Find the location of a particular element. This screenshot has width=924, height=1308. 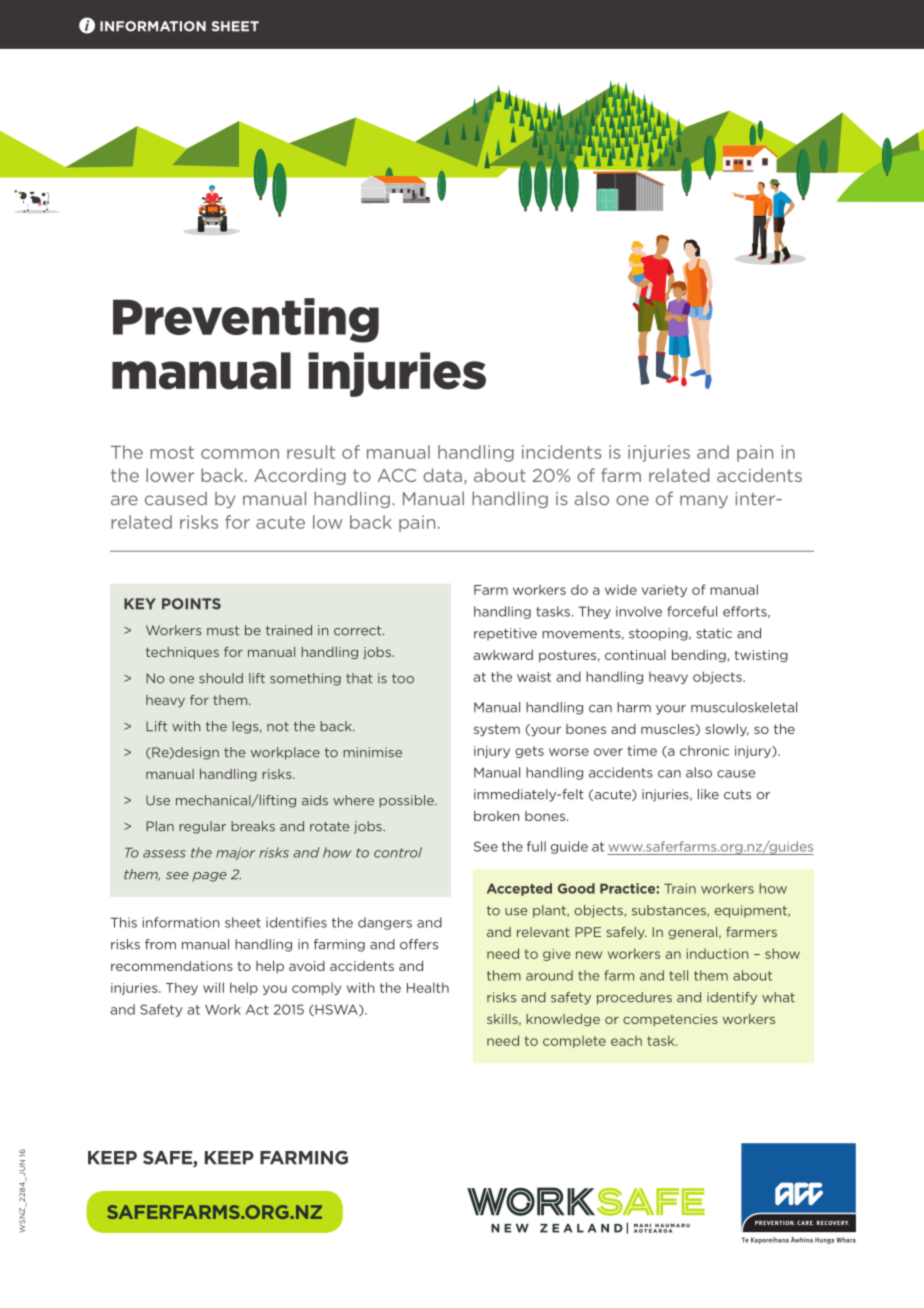

many is located at coordinates (704, 501).
